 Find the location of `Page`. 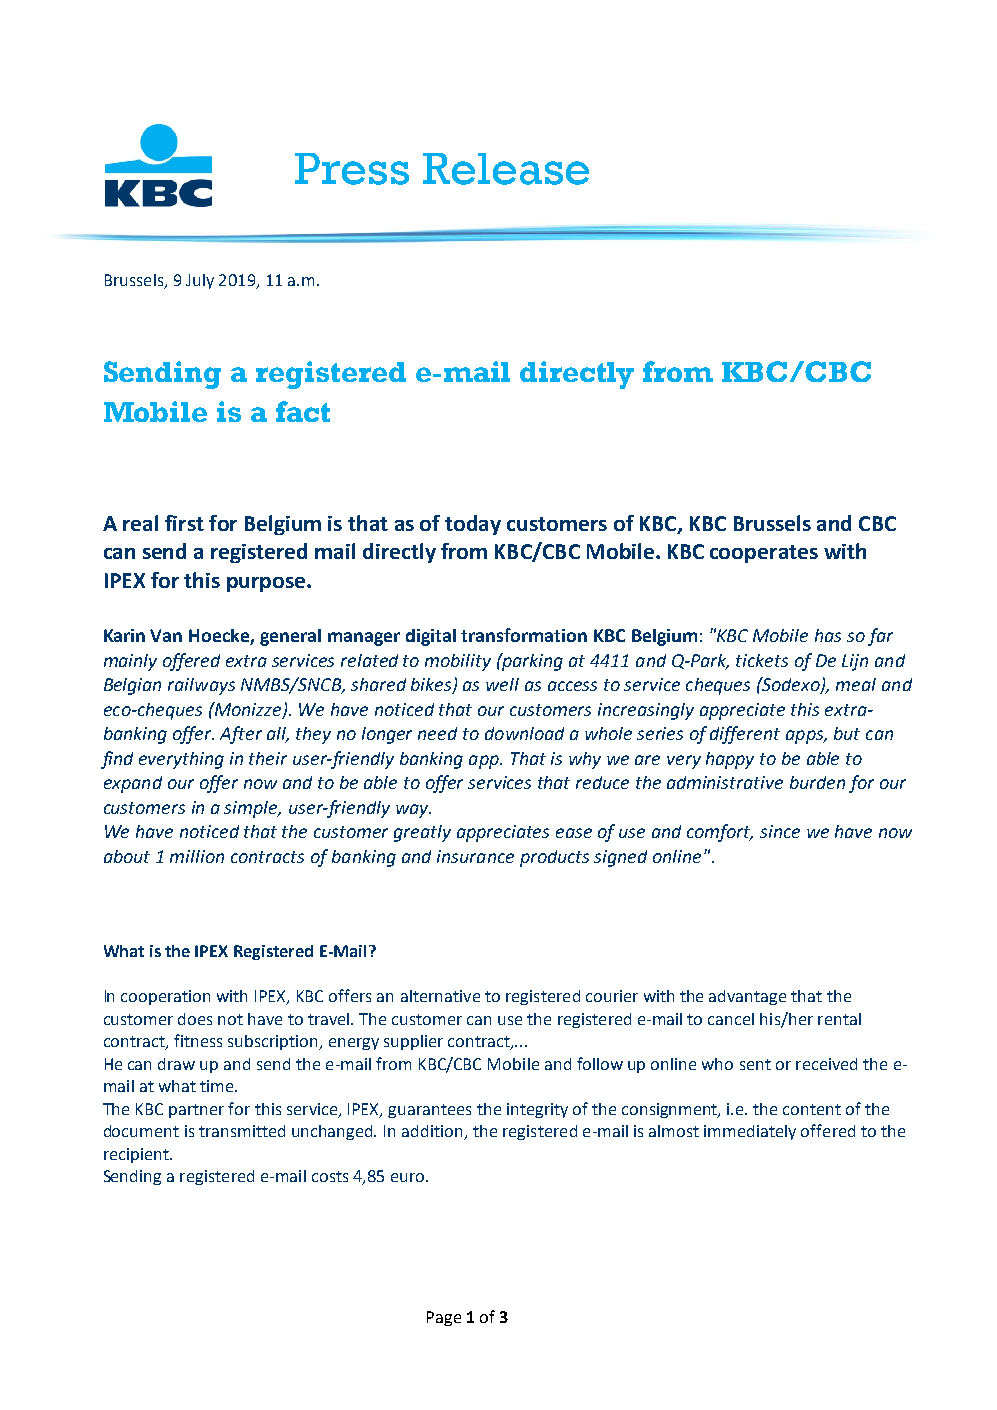

Page is located at coordinates (444, 1318).
